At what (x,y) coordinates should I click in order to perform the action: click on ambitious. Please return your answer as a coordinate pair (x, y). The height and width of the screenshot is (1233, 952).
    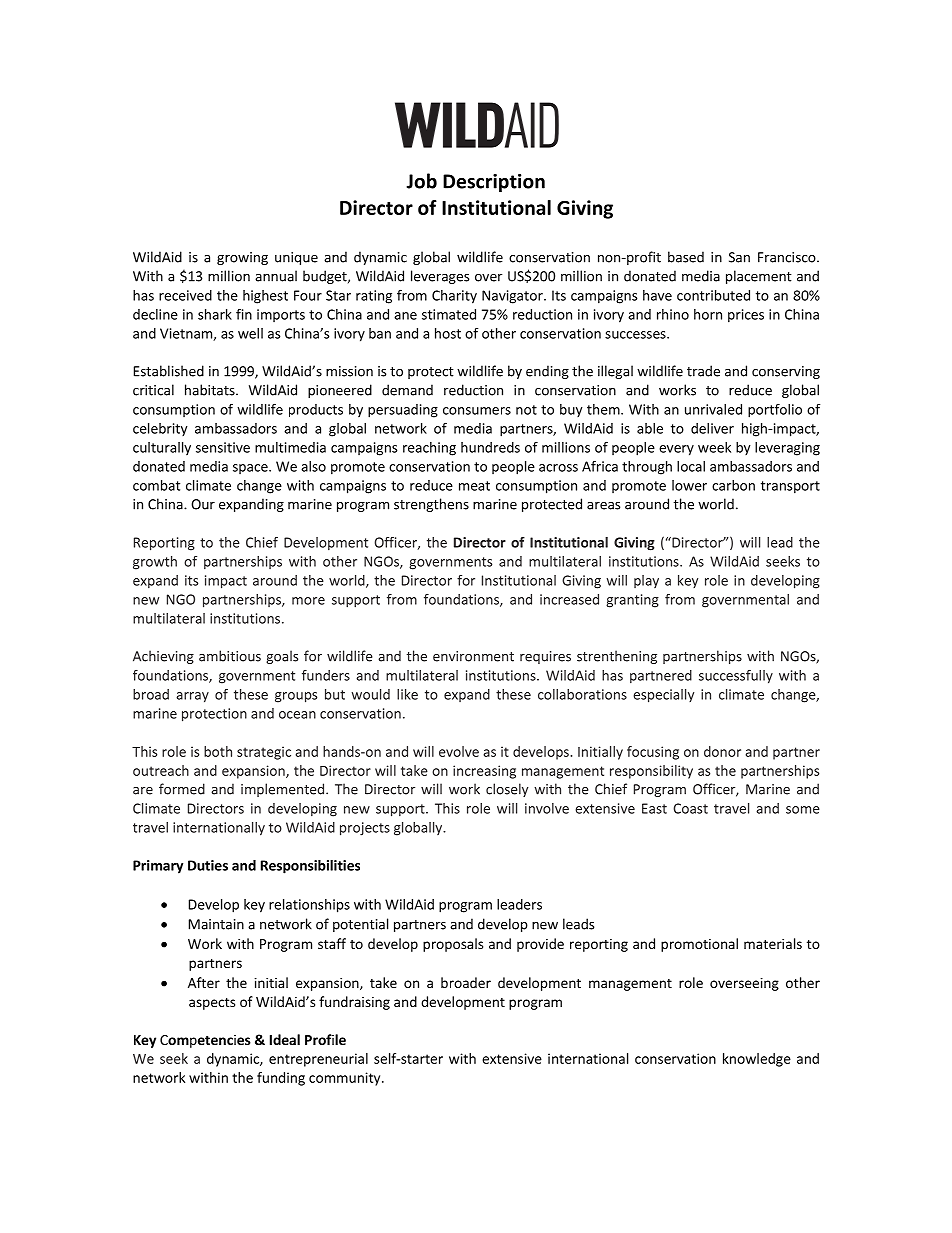
    Looking at the image, I should click on (230, 656).
